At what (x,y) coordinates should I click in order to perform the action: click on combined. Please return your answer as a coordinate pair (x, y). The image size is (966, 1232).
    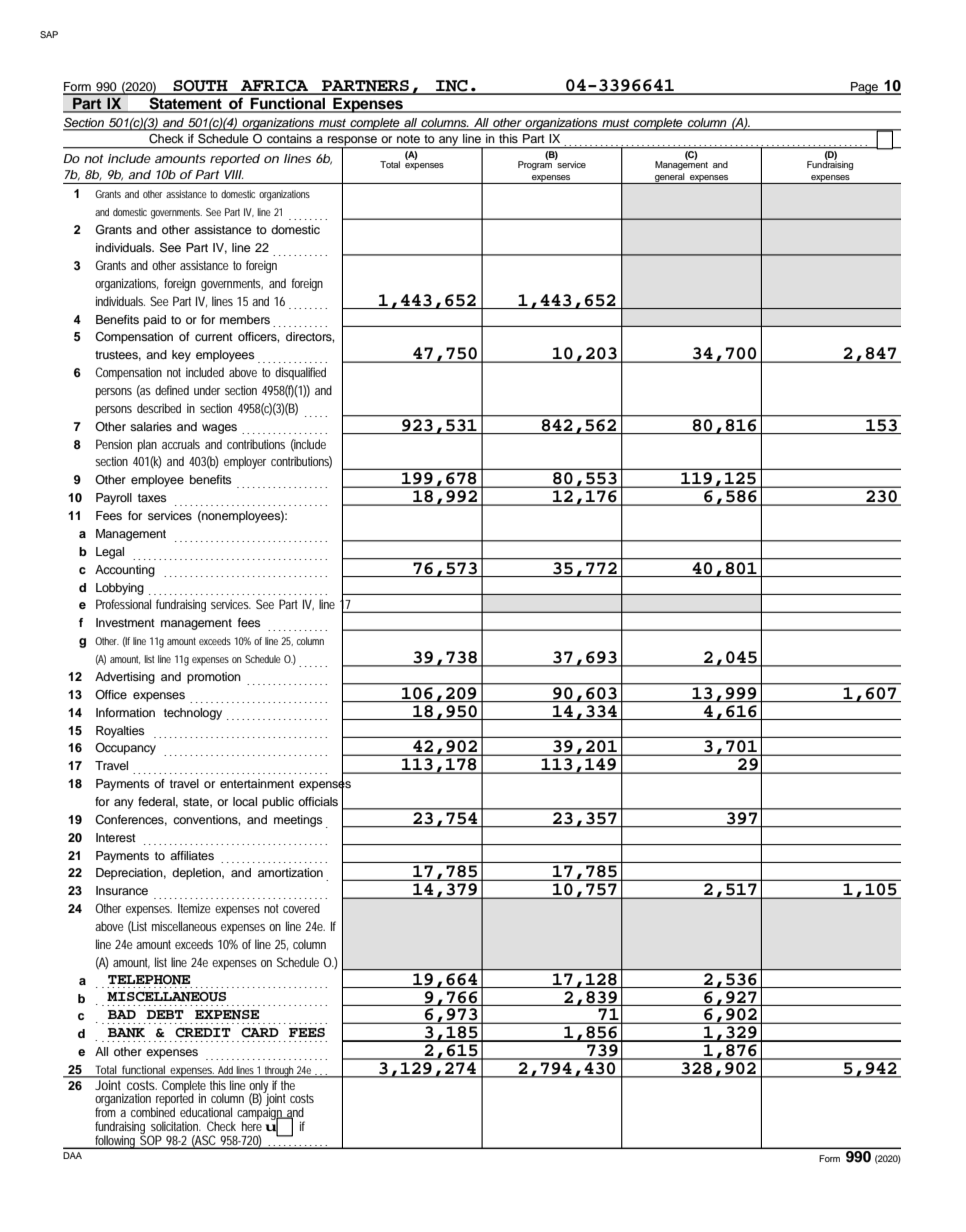
    Looking at the image, I should click on (153, 1111).
